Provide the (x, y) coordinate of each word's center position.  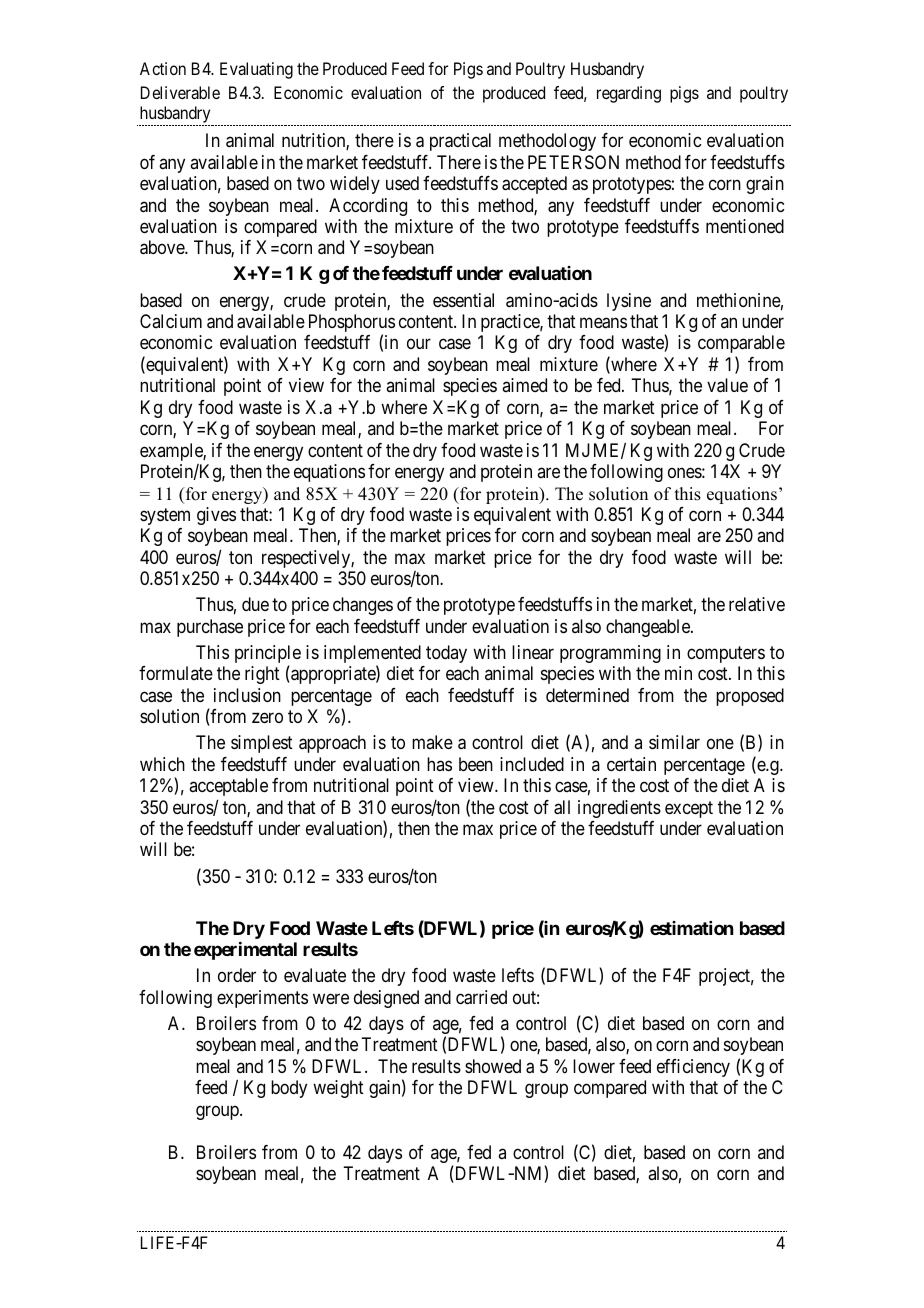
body (289, 1089)
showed (493, 1066)
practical (460, 142)
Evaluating (256, 70)
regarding (629, 94)
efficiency (693, 1068)
